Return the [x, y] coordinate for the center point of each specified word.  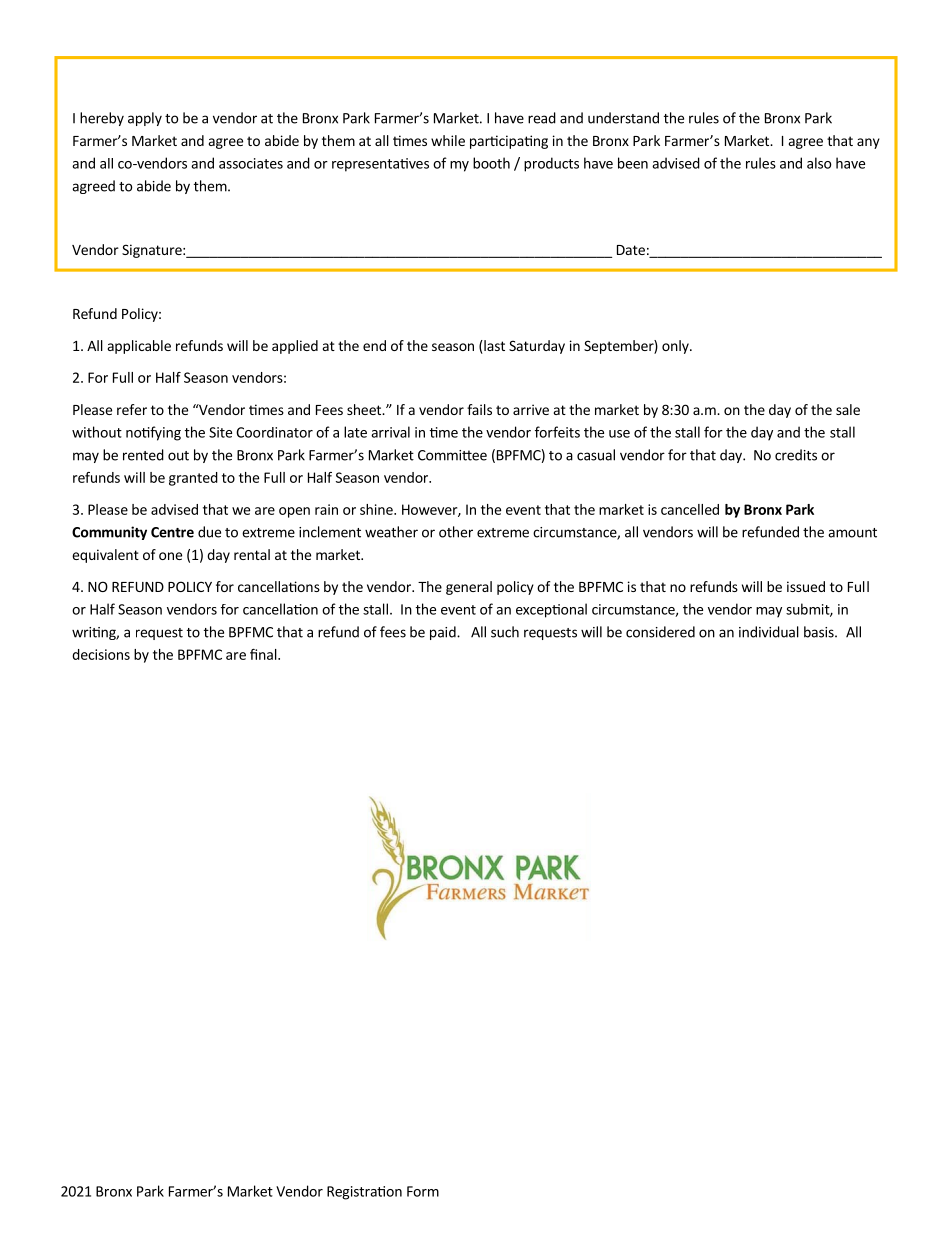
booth [491, 163]
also [819, 163]
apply [145, 119]
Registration [364, 1193]
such [505, 632]
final [264, 654]
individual [769, 632]
